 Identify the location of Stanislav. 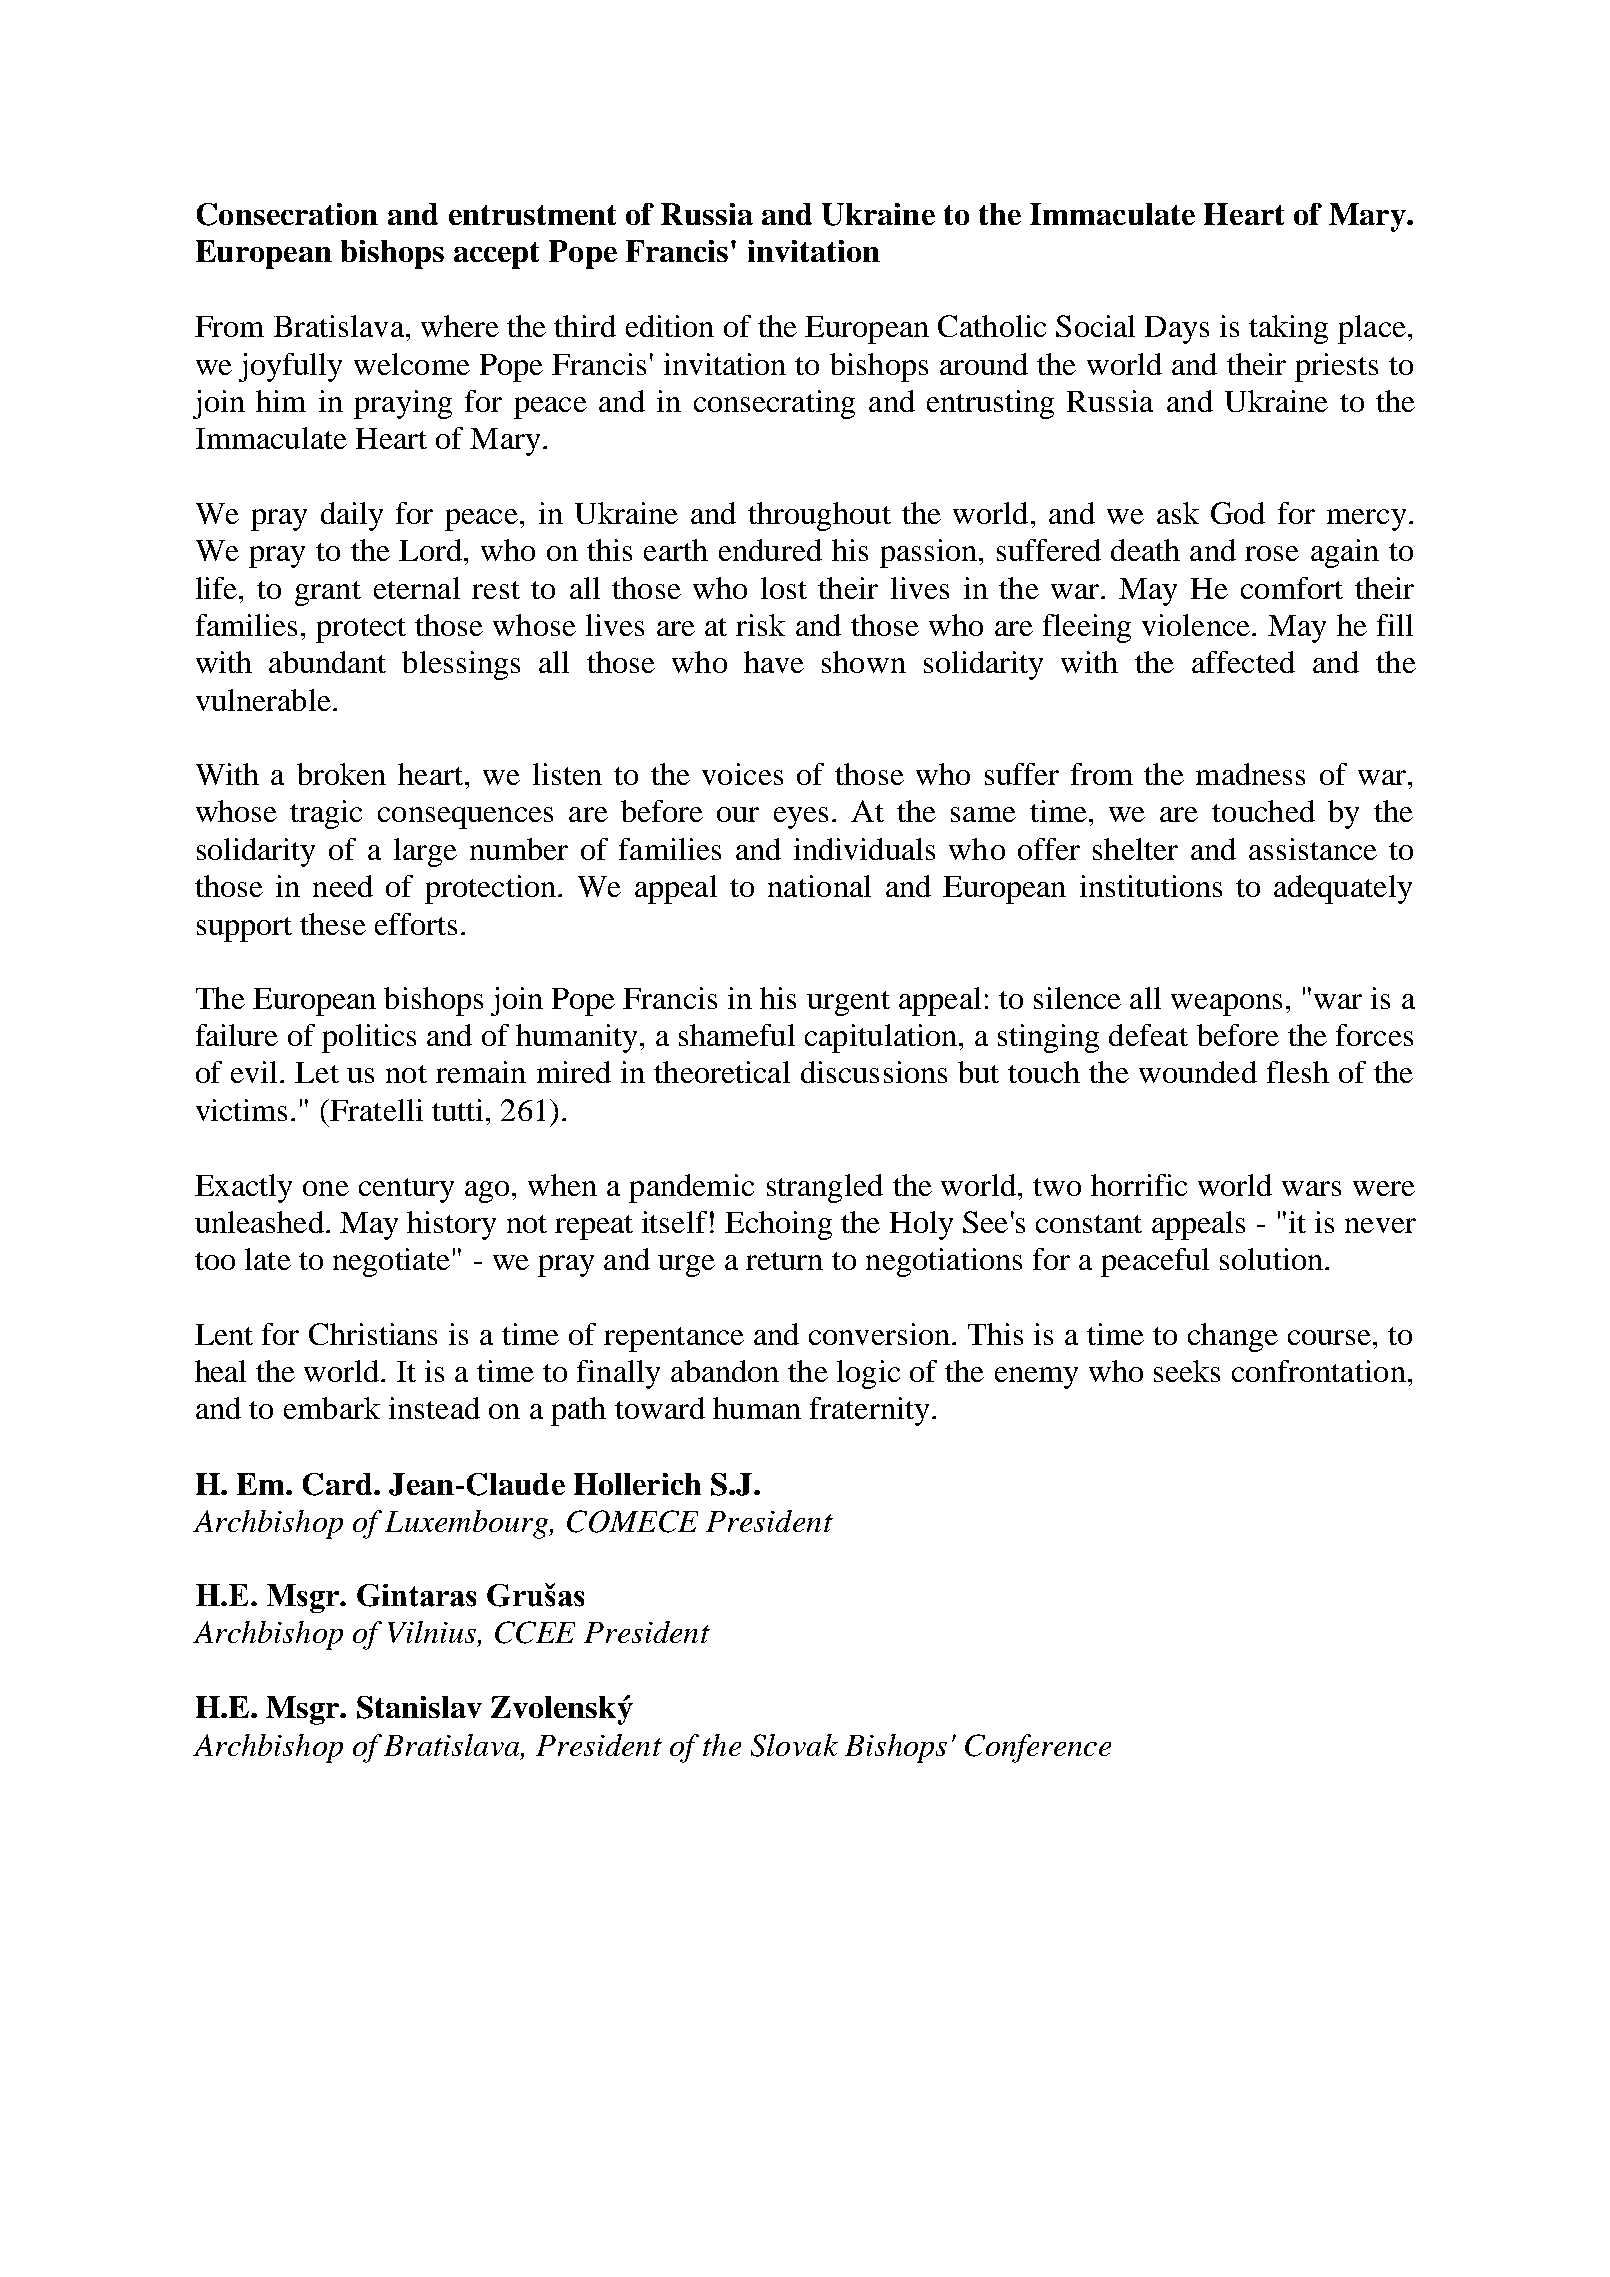
(419, 1707).
